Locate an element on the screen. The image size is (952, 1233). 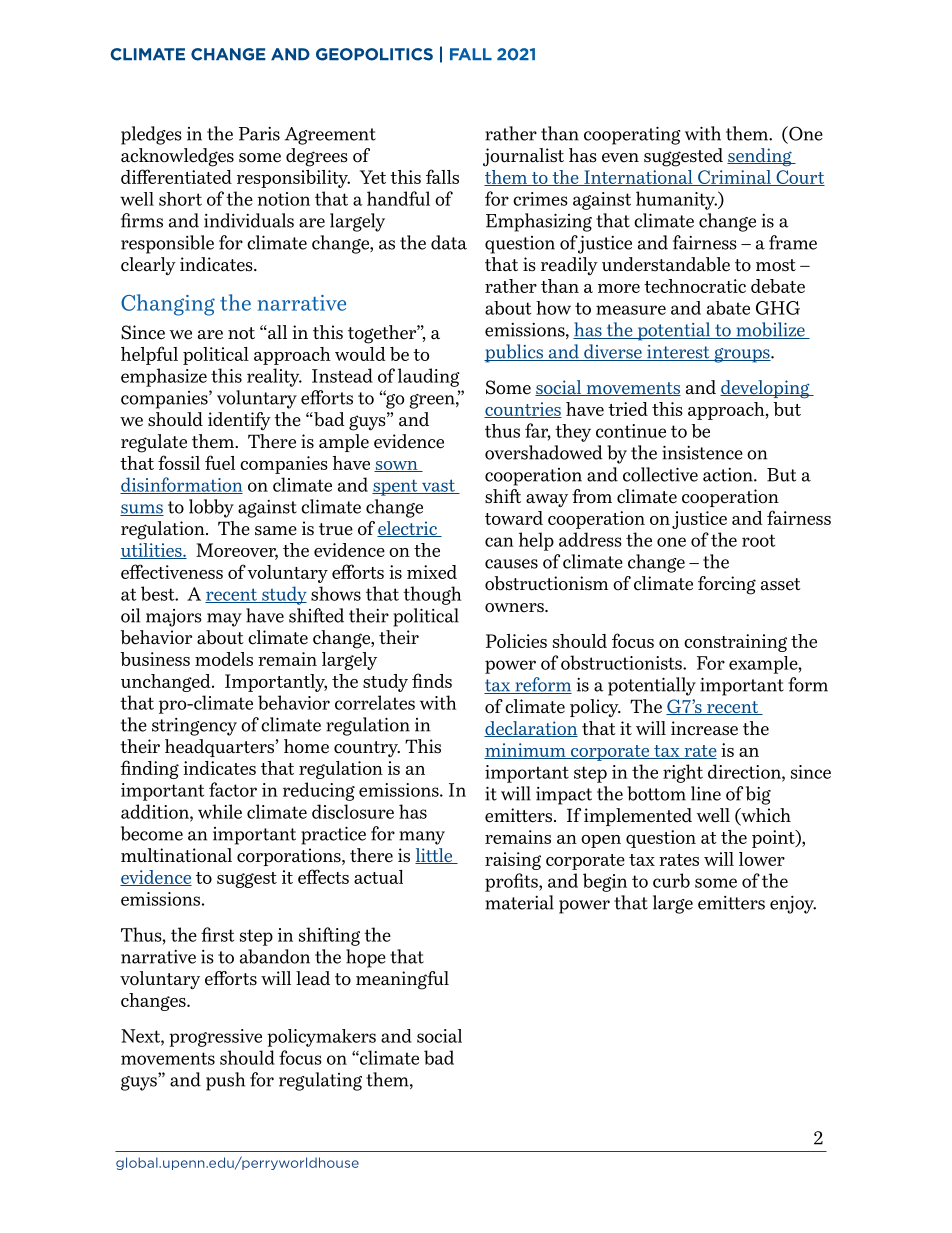
GEOPOLITICS is located at coordinates (374, 54).
